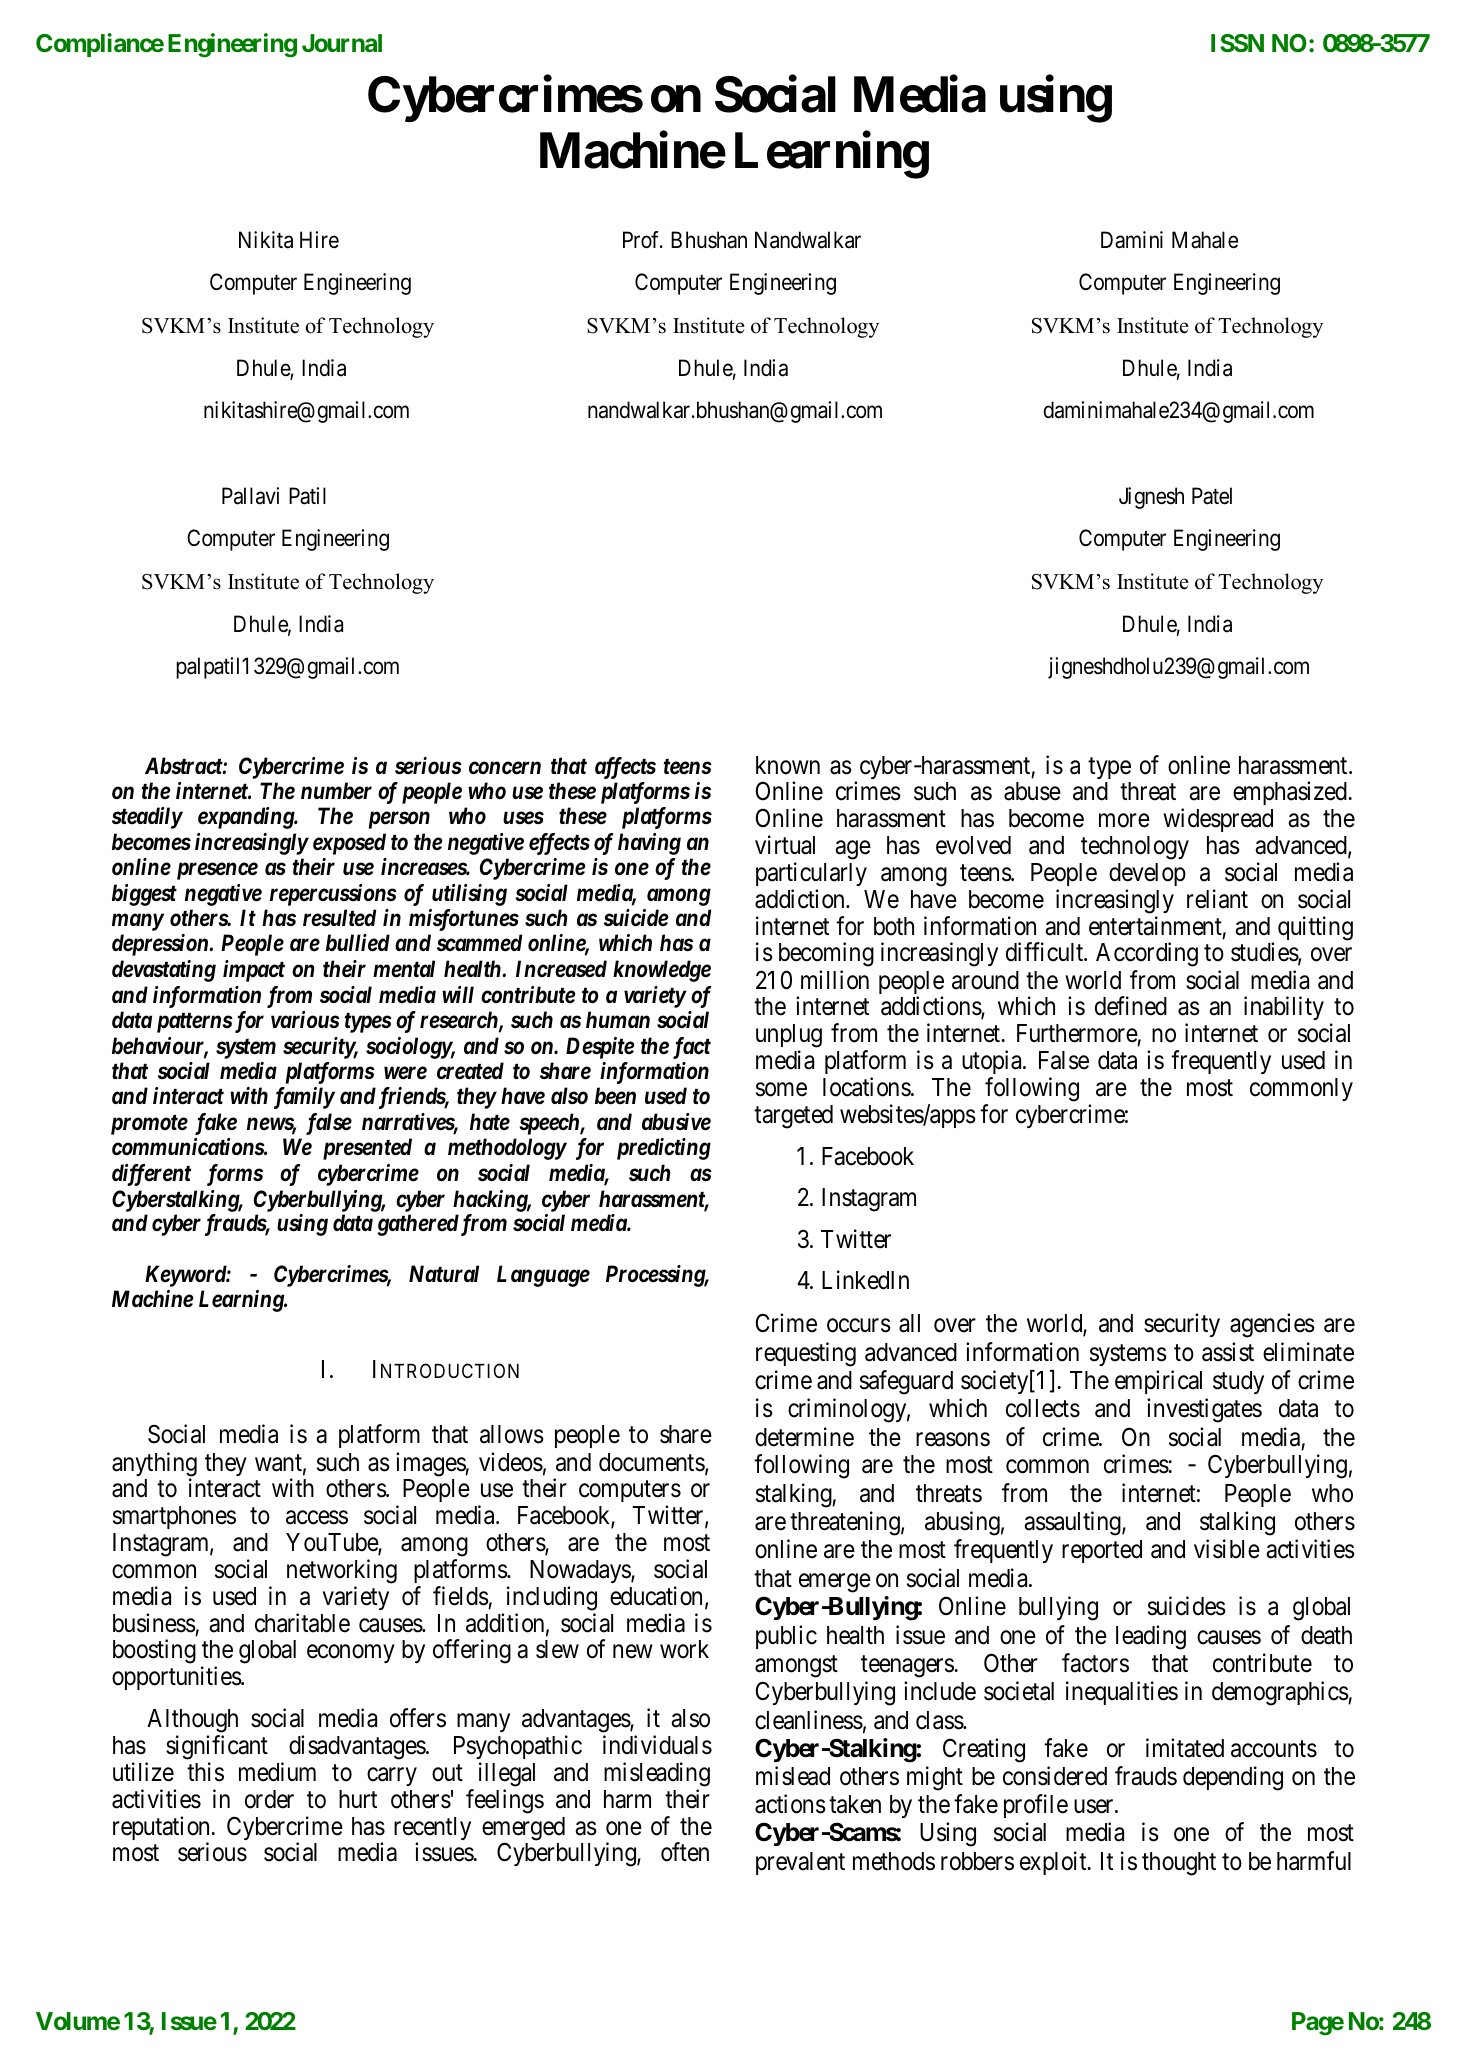  Describe the element at coordinates (1218, 820) in the screenshot. I see `widespread` at that location.
